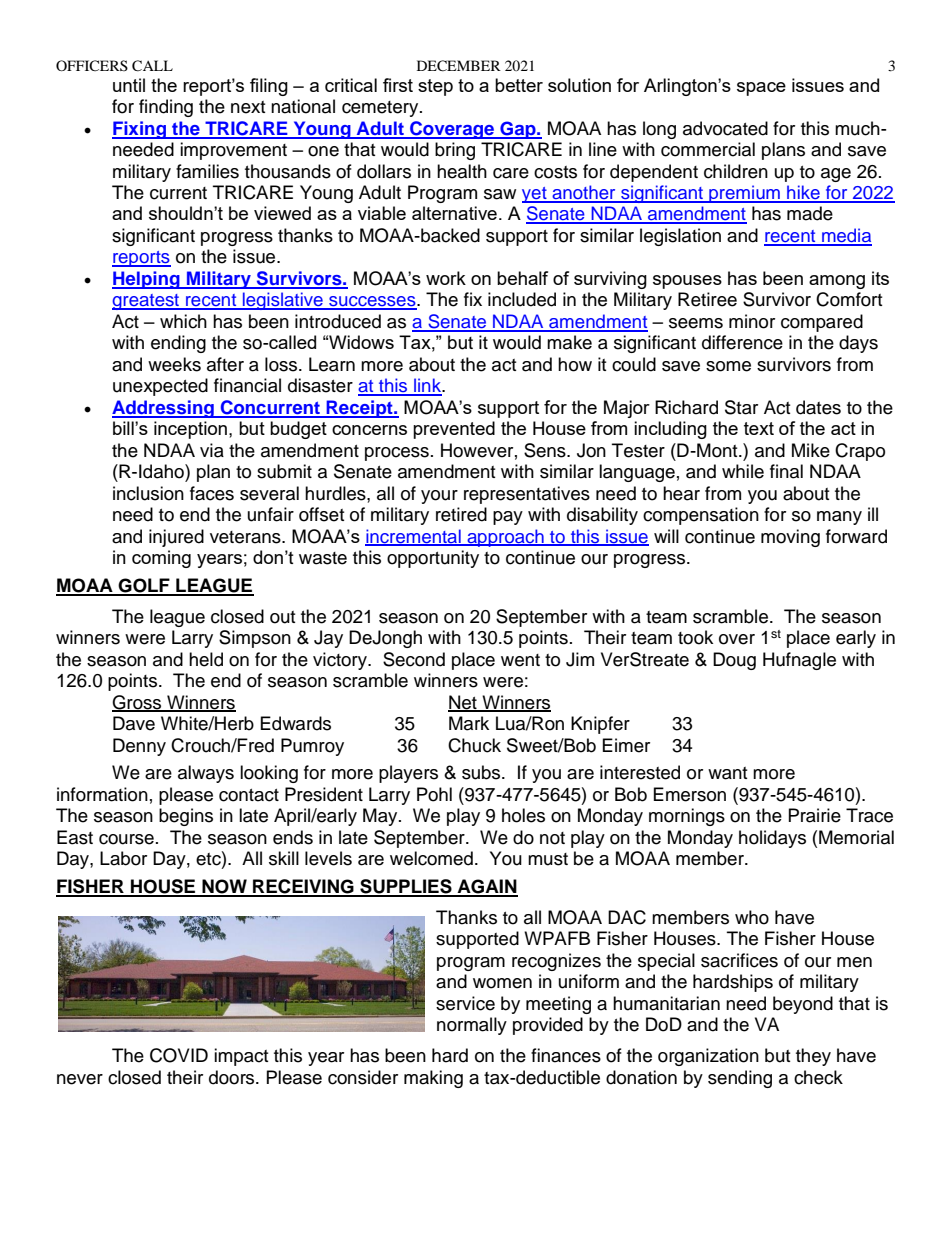  Describe the element at coordinates (166, 108) in the document. I see `finding` at that location.
